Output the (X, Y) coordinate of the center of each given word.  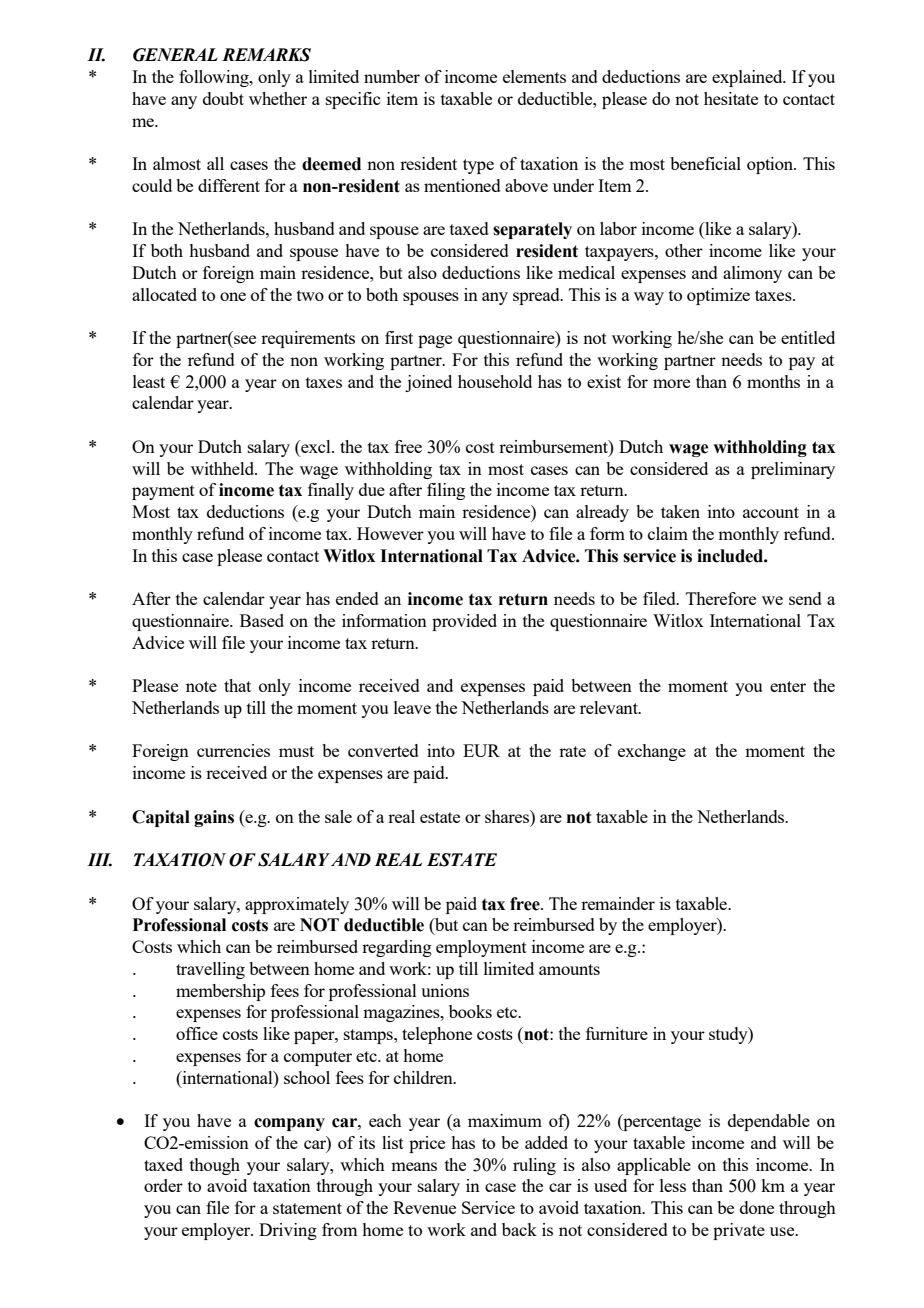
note (201, 686)
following (215, 78)
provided (464, 622)
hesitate (731, 98)
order (163, 1185)
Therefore (721, 598)
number (392, 76)
